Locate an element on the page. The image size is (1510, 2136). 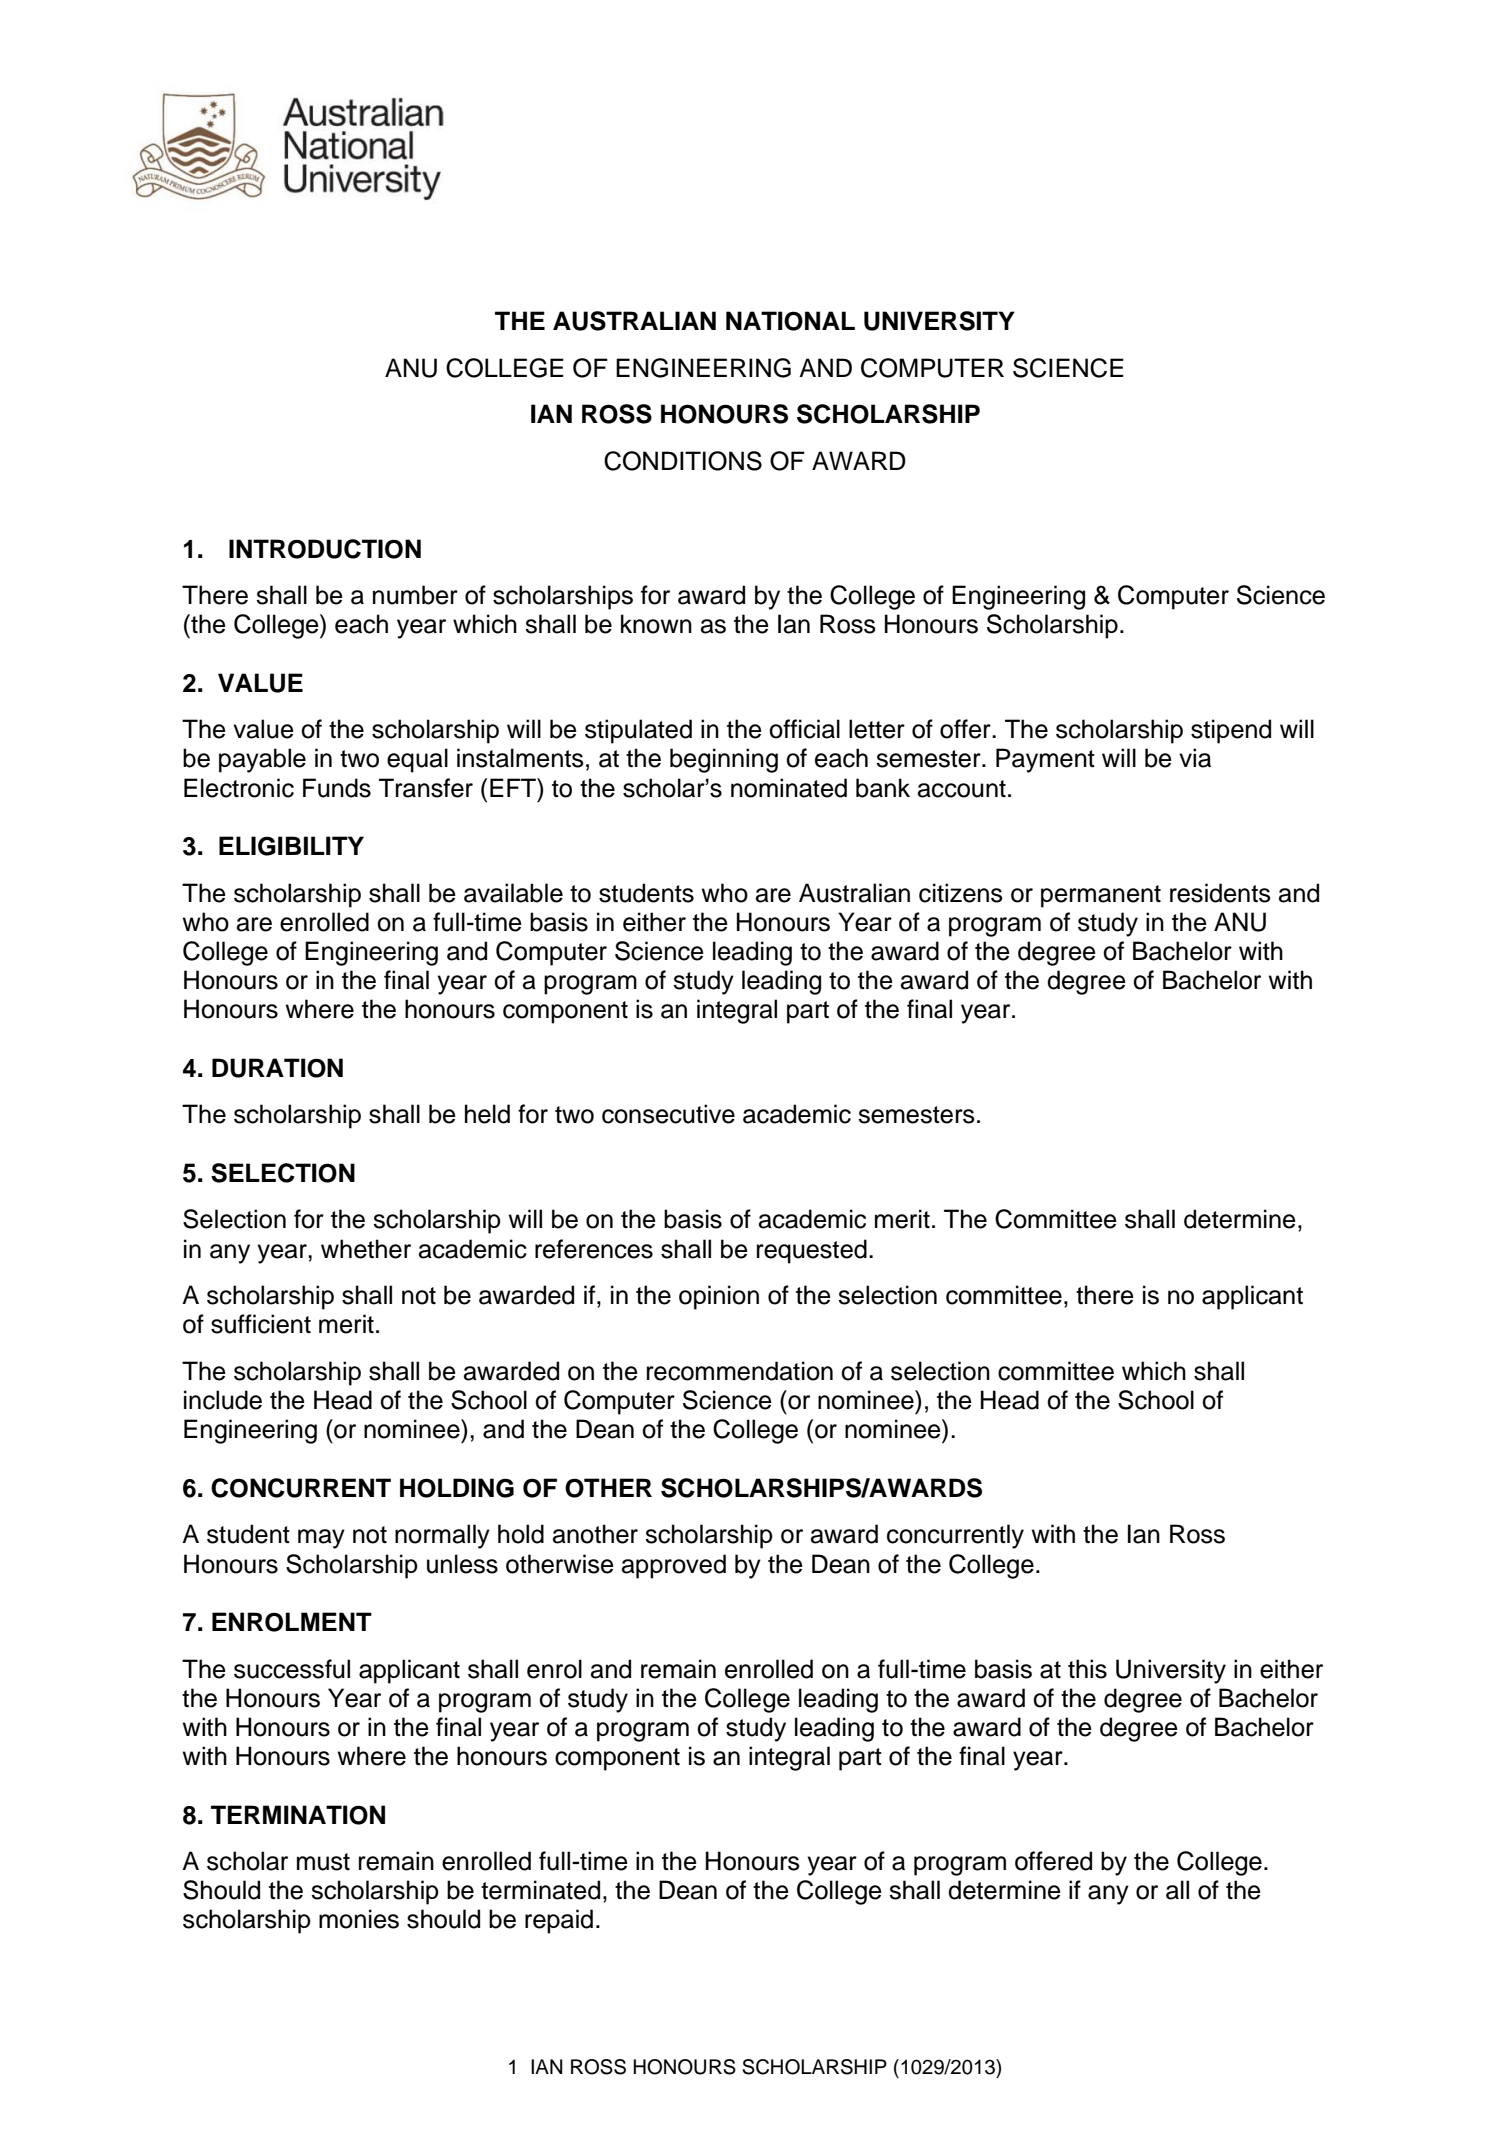
NATIONAL is located at coordinates (790, 321).
